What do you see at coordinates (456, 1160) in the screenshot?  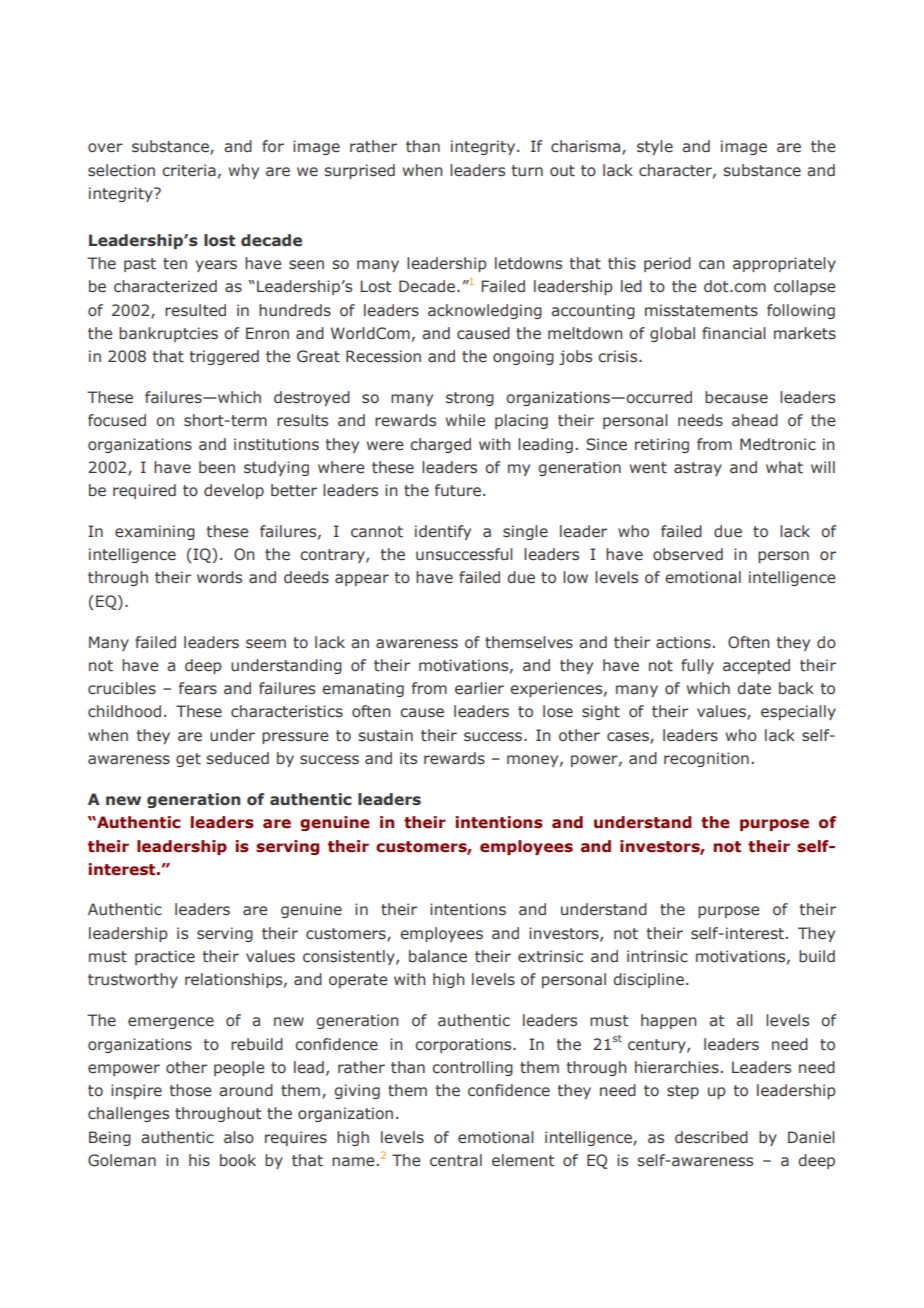 I see `central` at bounding box center [456, 1160].
